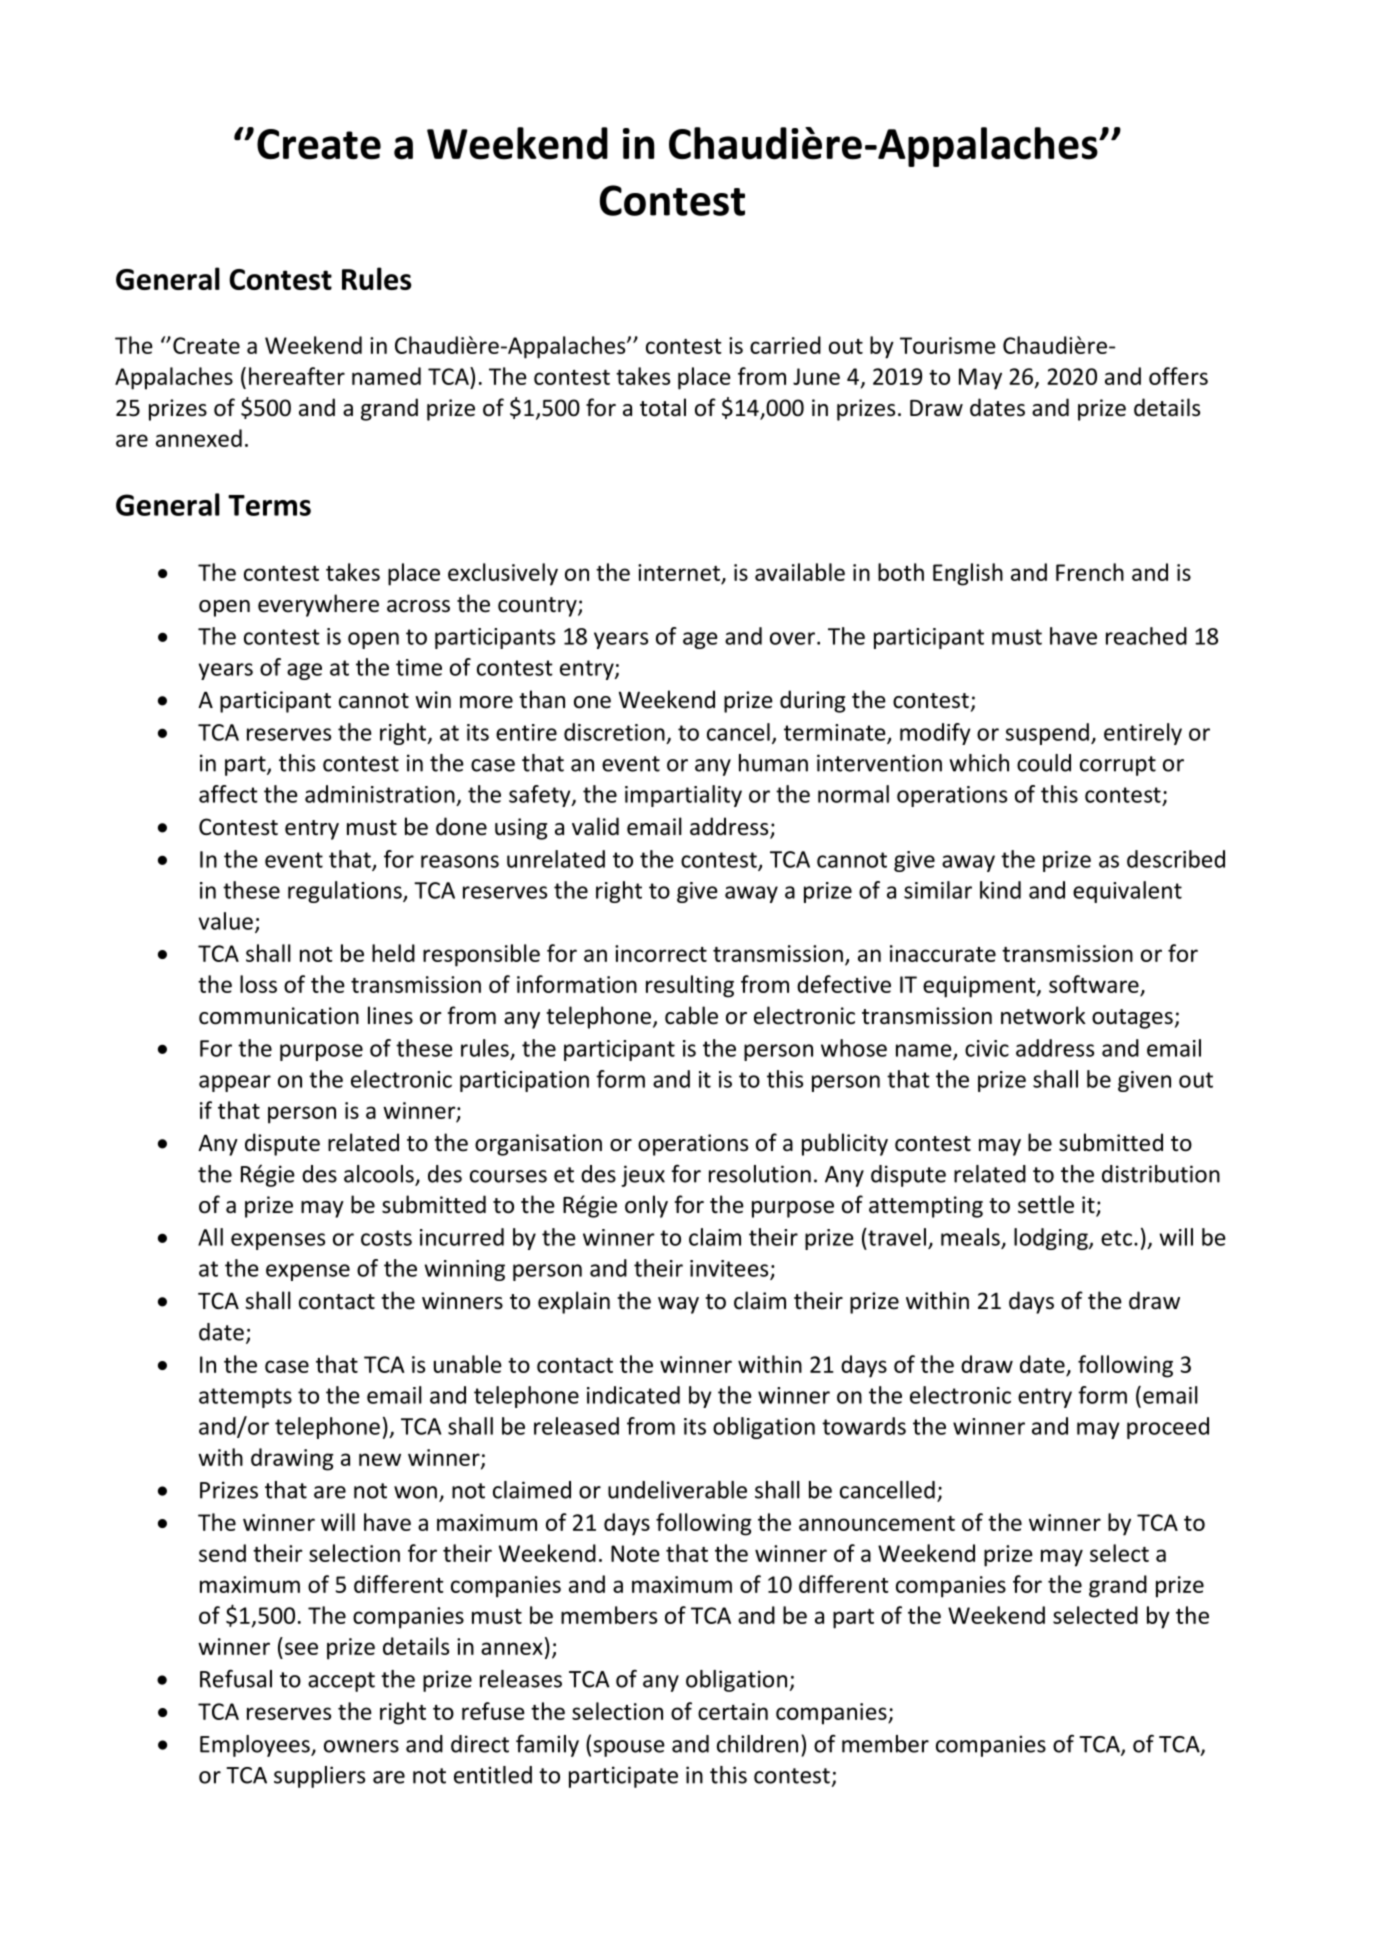 Image resolution: width=1378 pixels, height=1948 pixels. Describe the element at coordinates (390, 1015) in the document. I see `lines` at that location.
